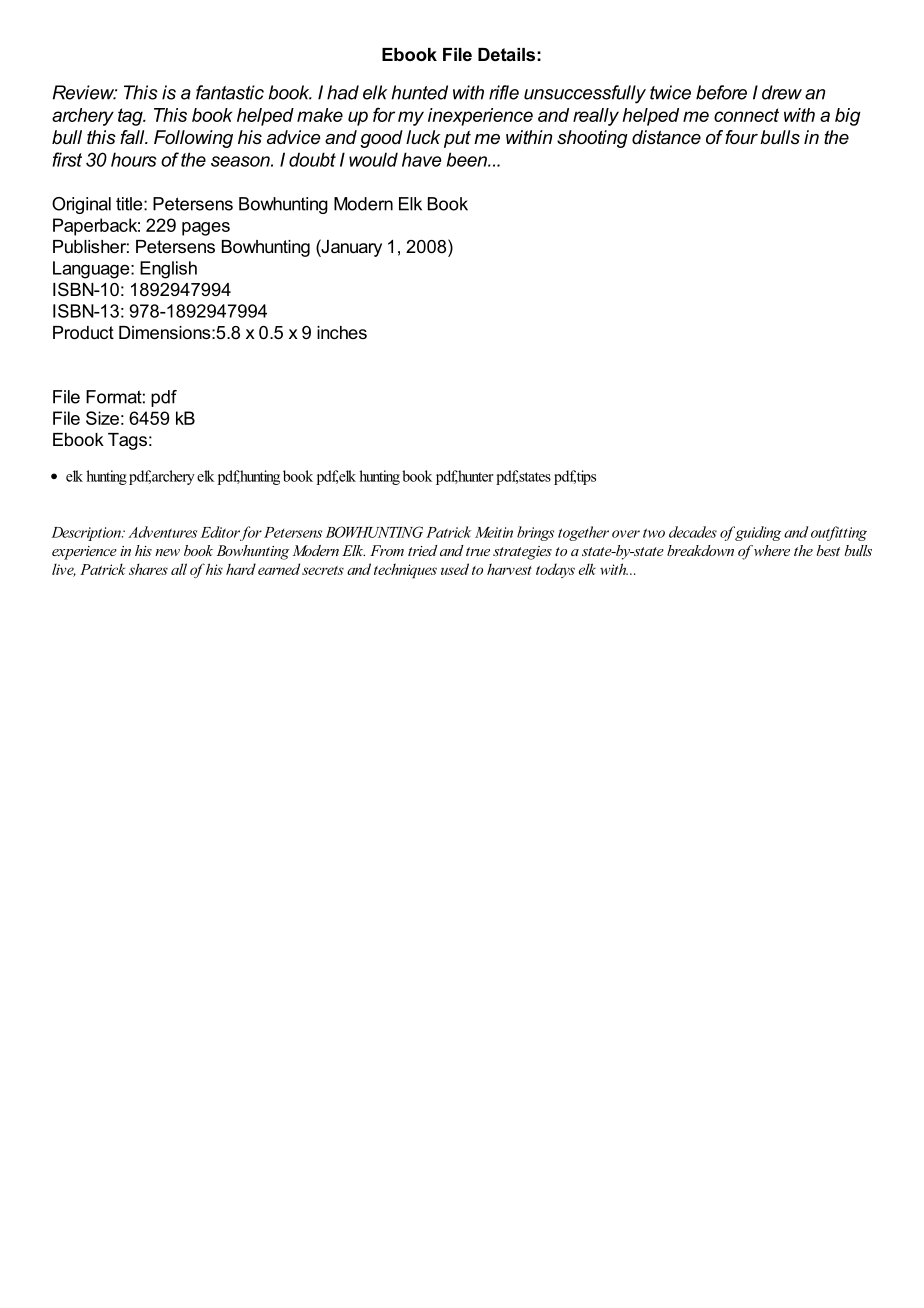  I want to click on Details, so click(506, 54).
